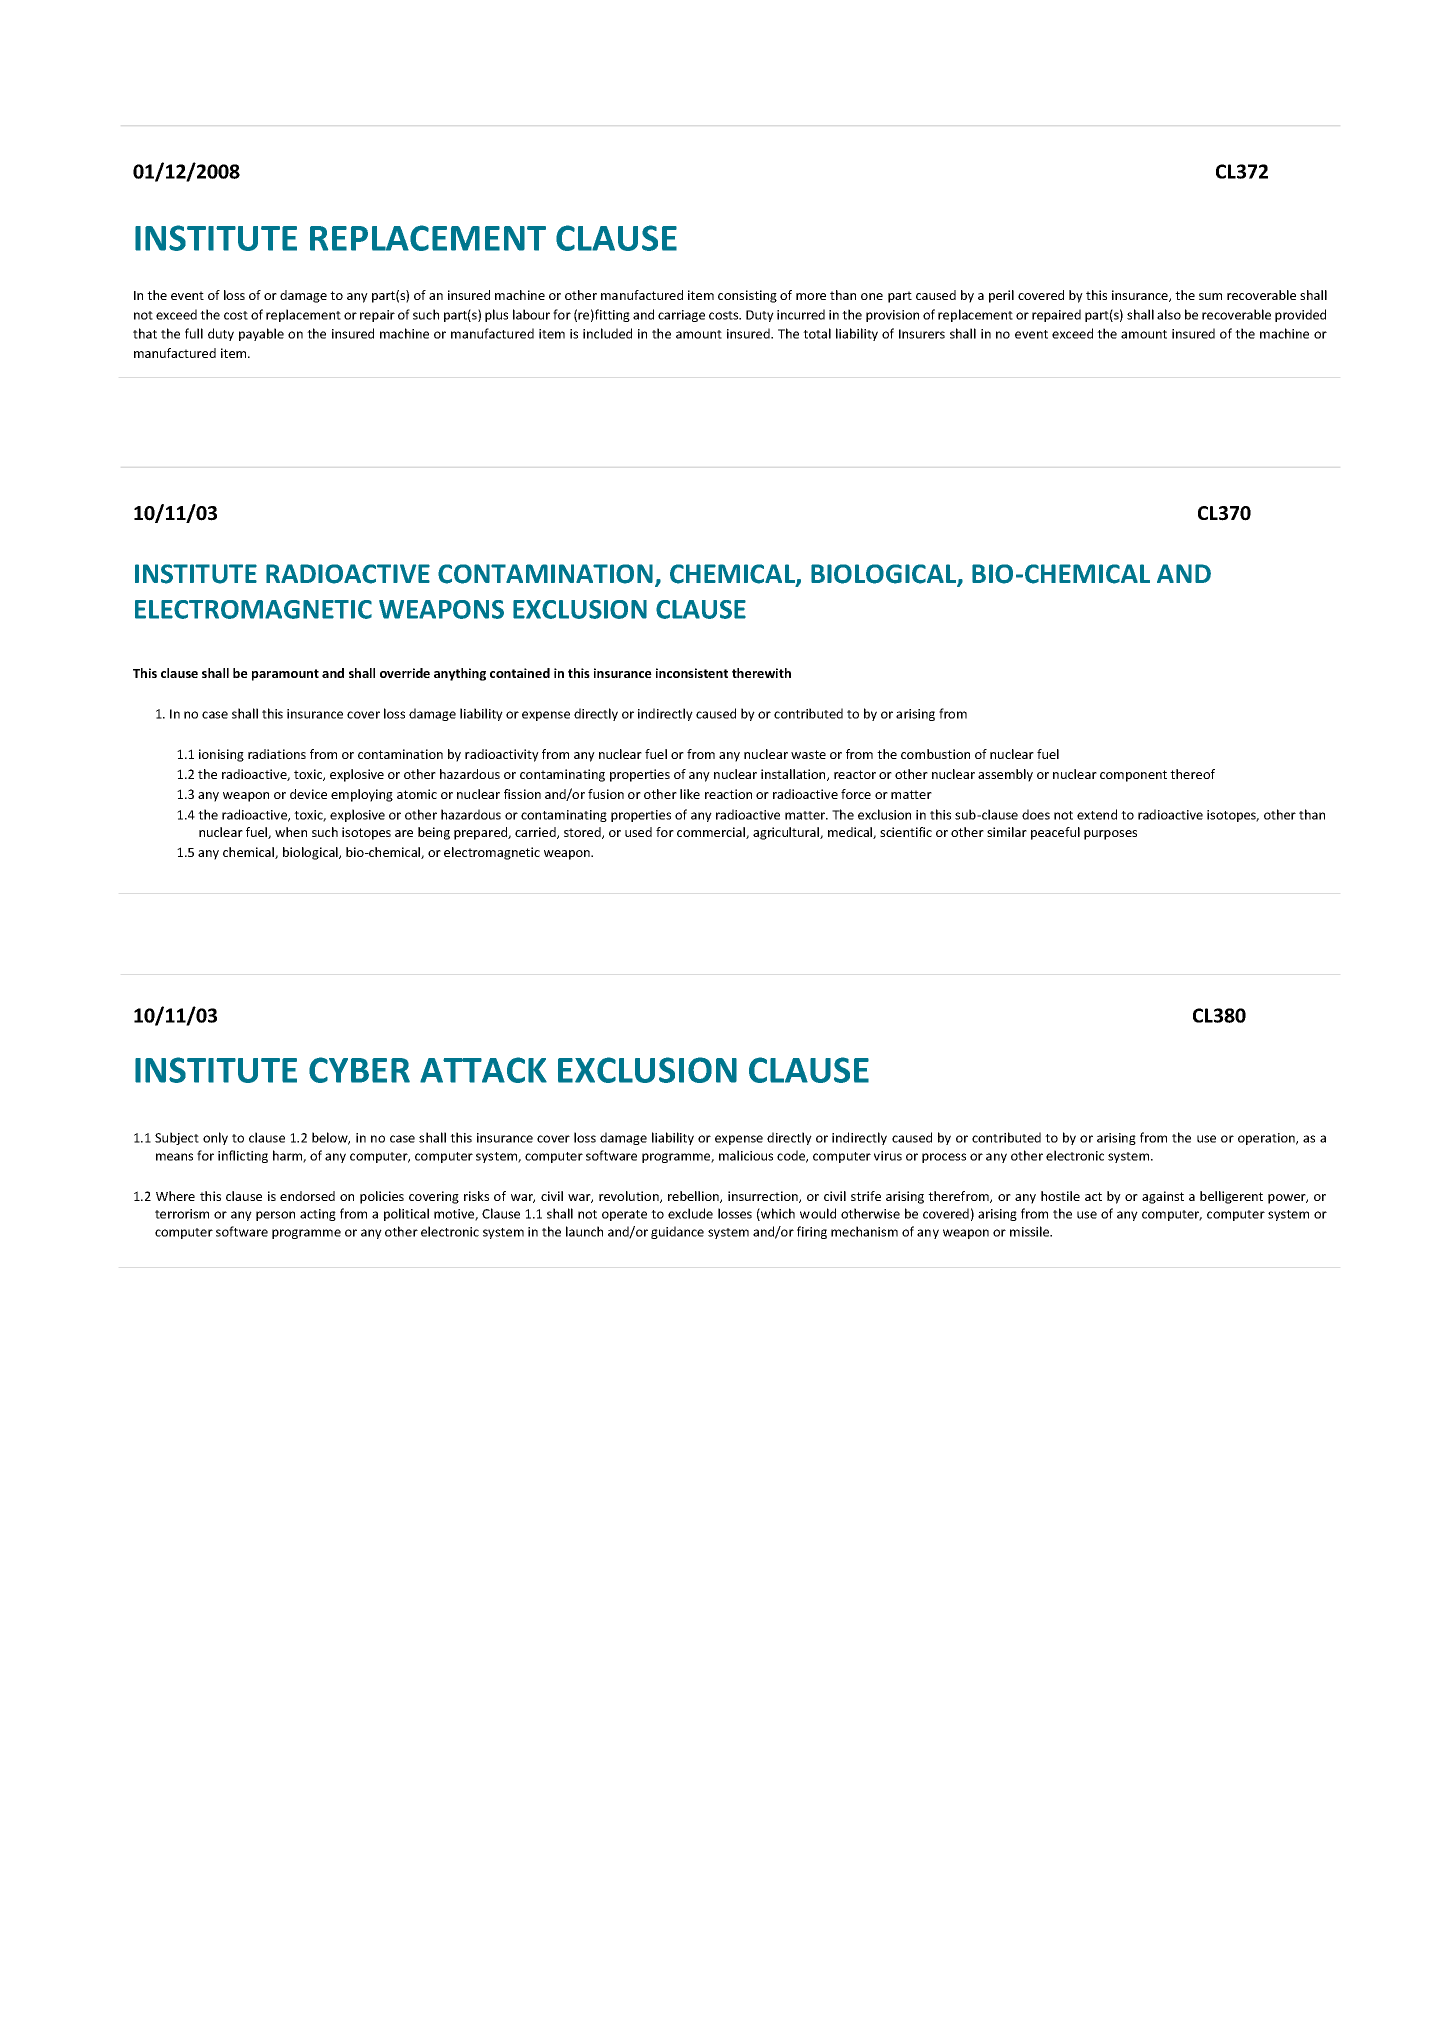 Image resolution: width=1443 pixels, height=2041 pixels. I want to click on carriage, so click(681, 316).
